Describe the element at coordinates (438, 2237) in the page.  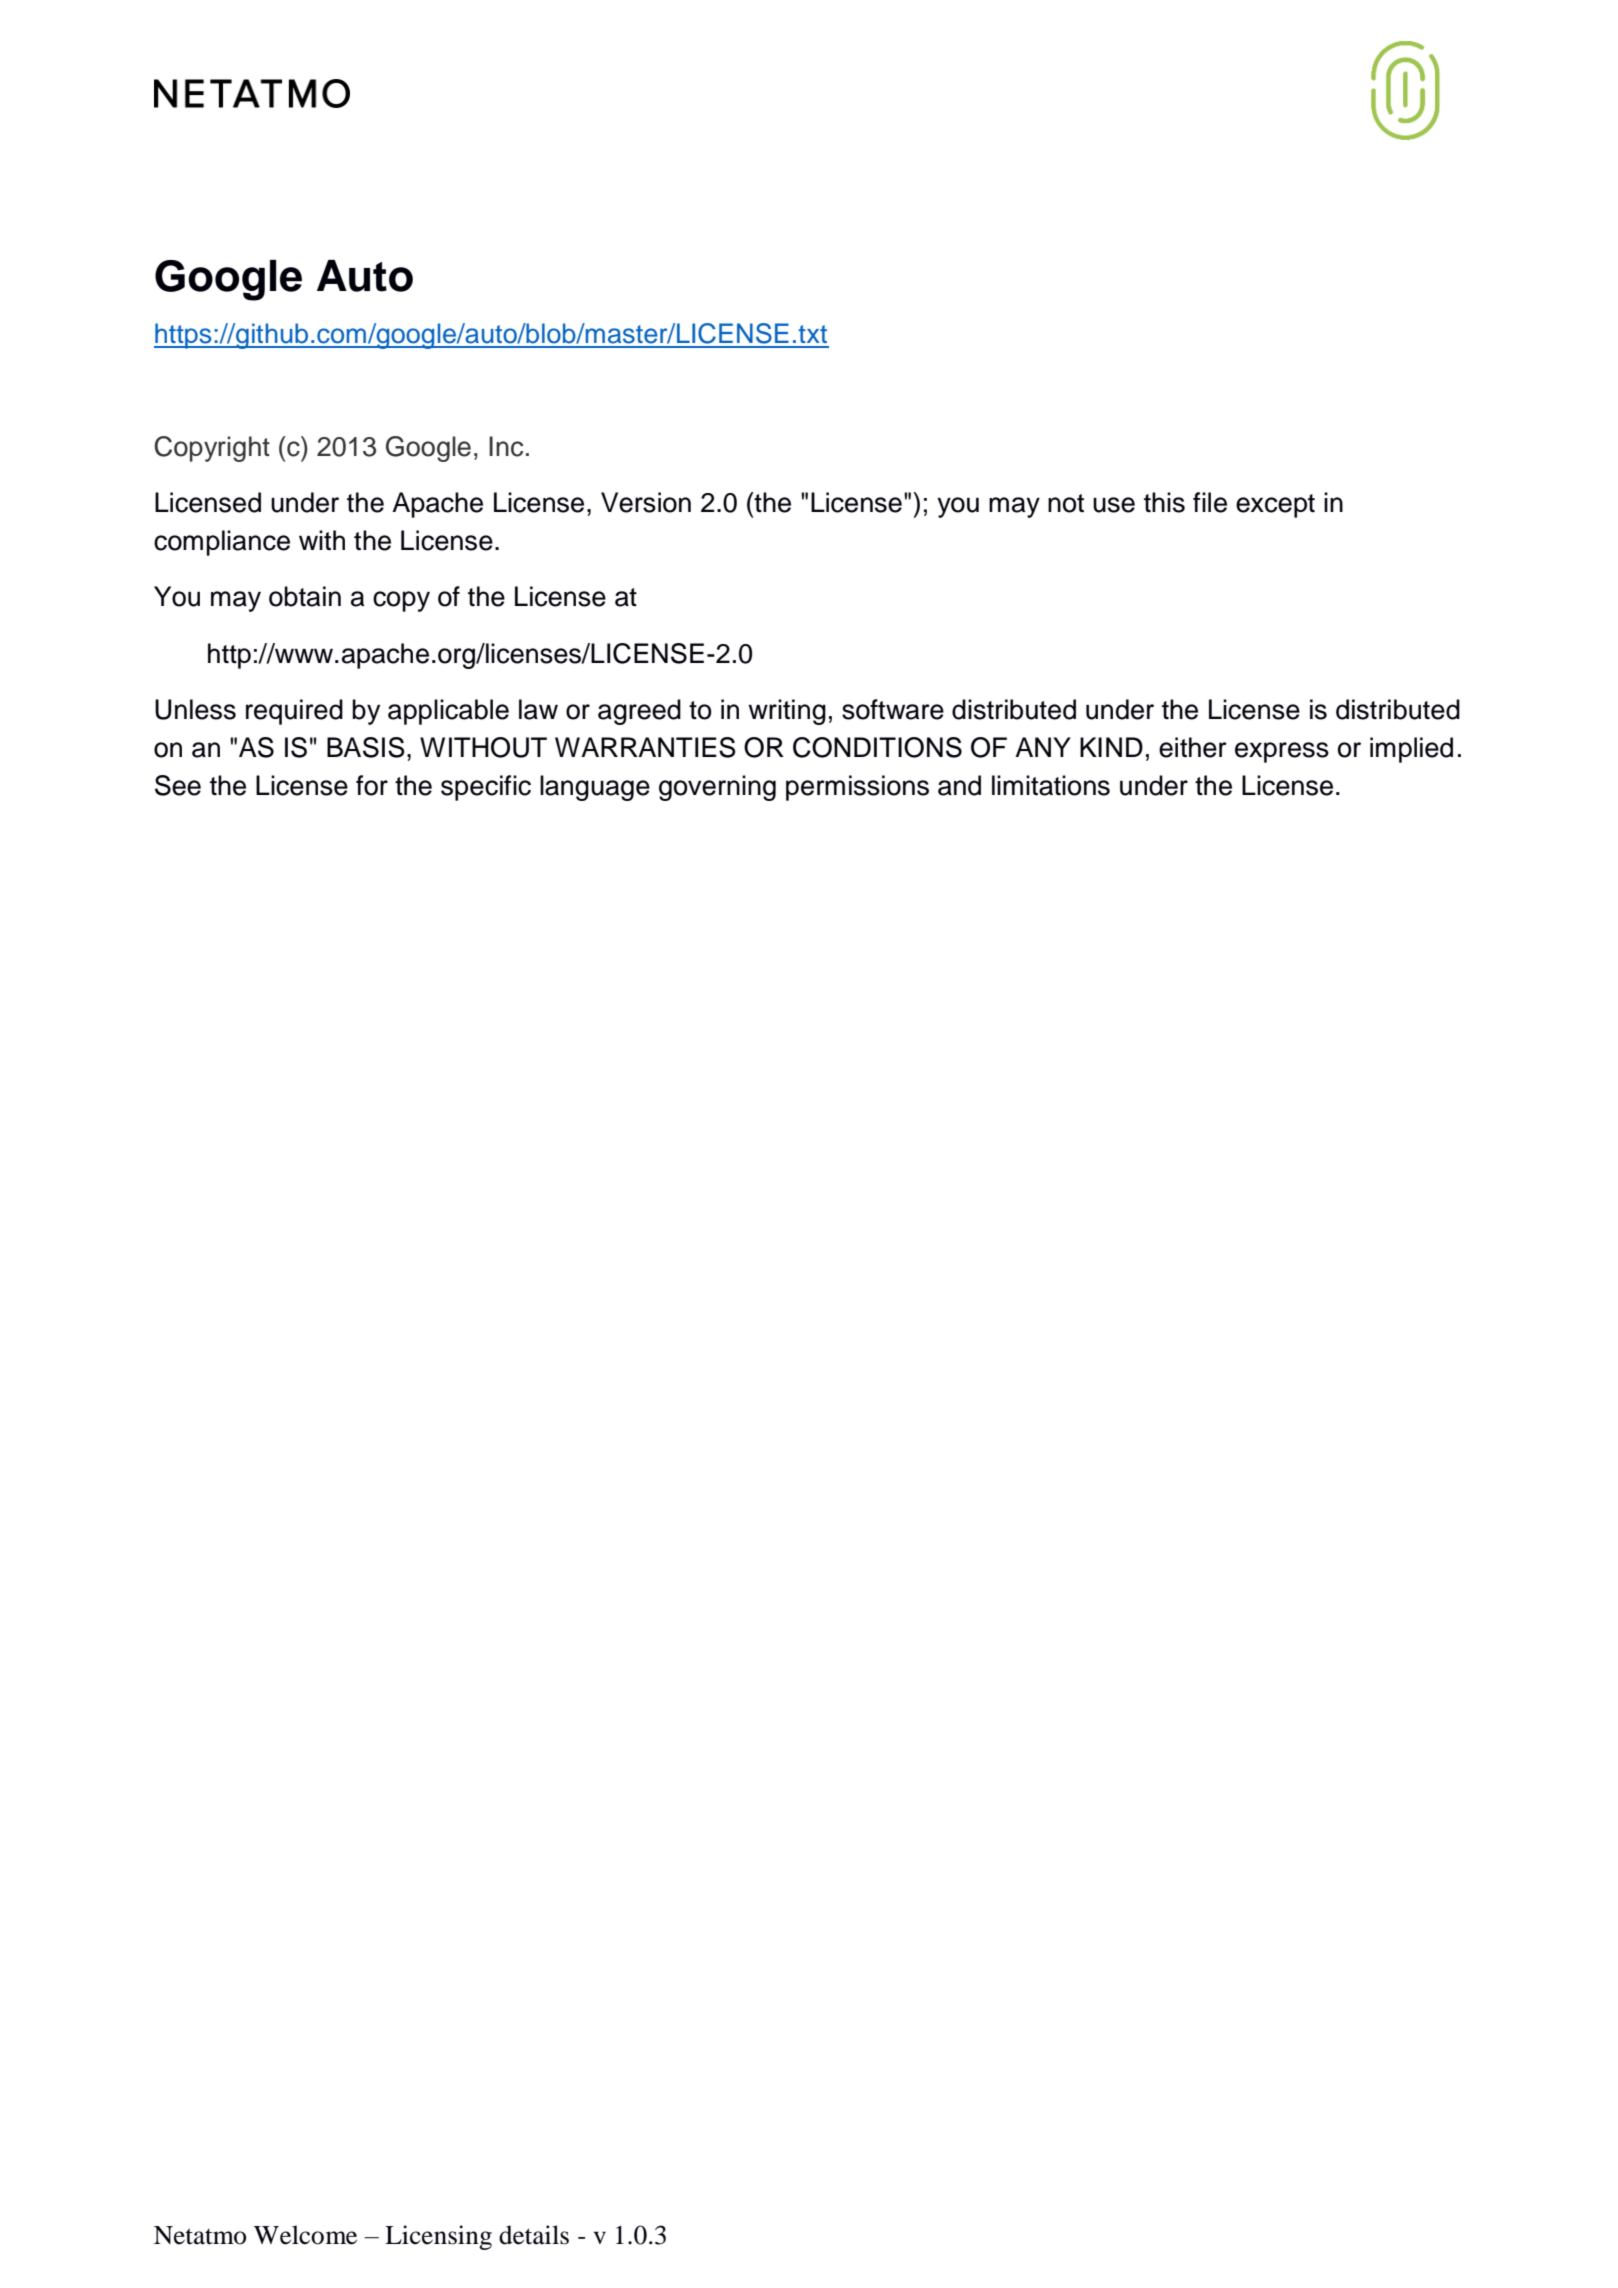
I see `Licensing` at that location.
